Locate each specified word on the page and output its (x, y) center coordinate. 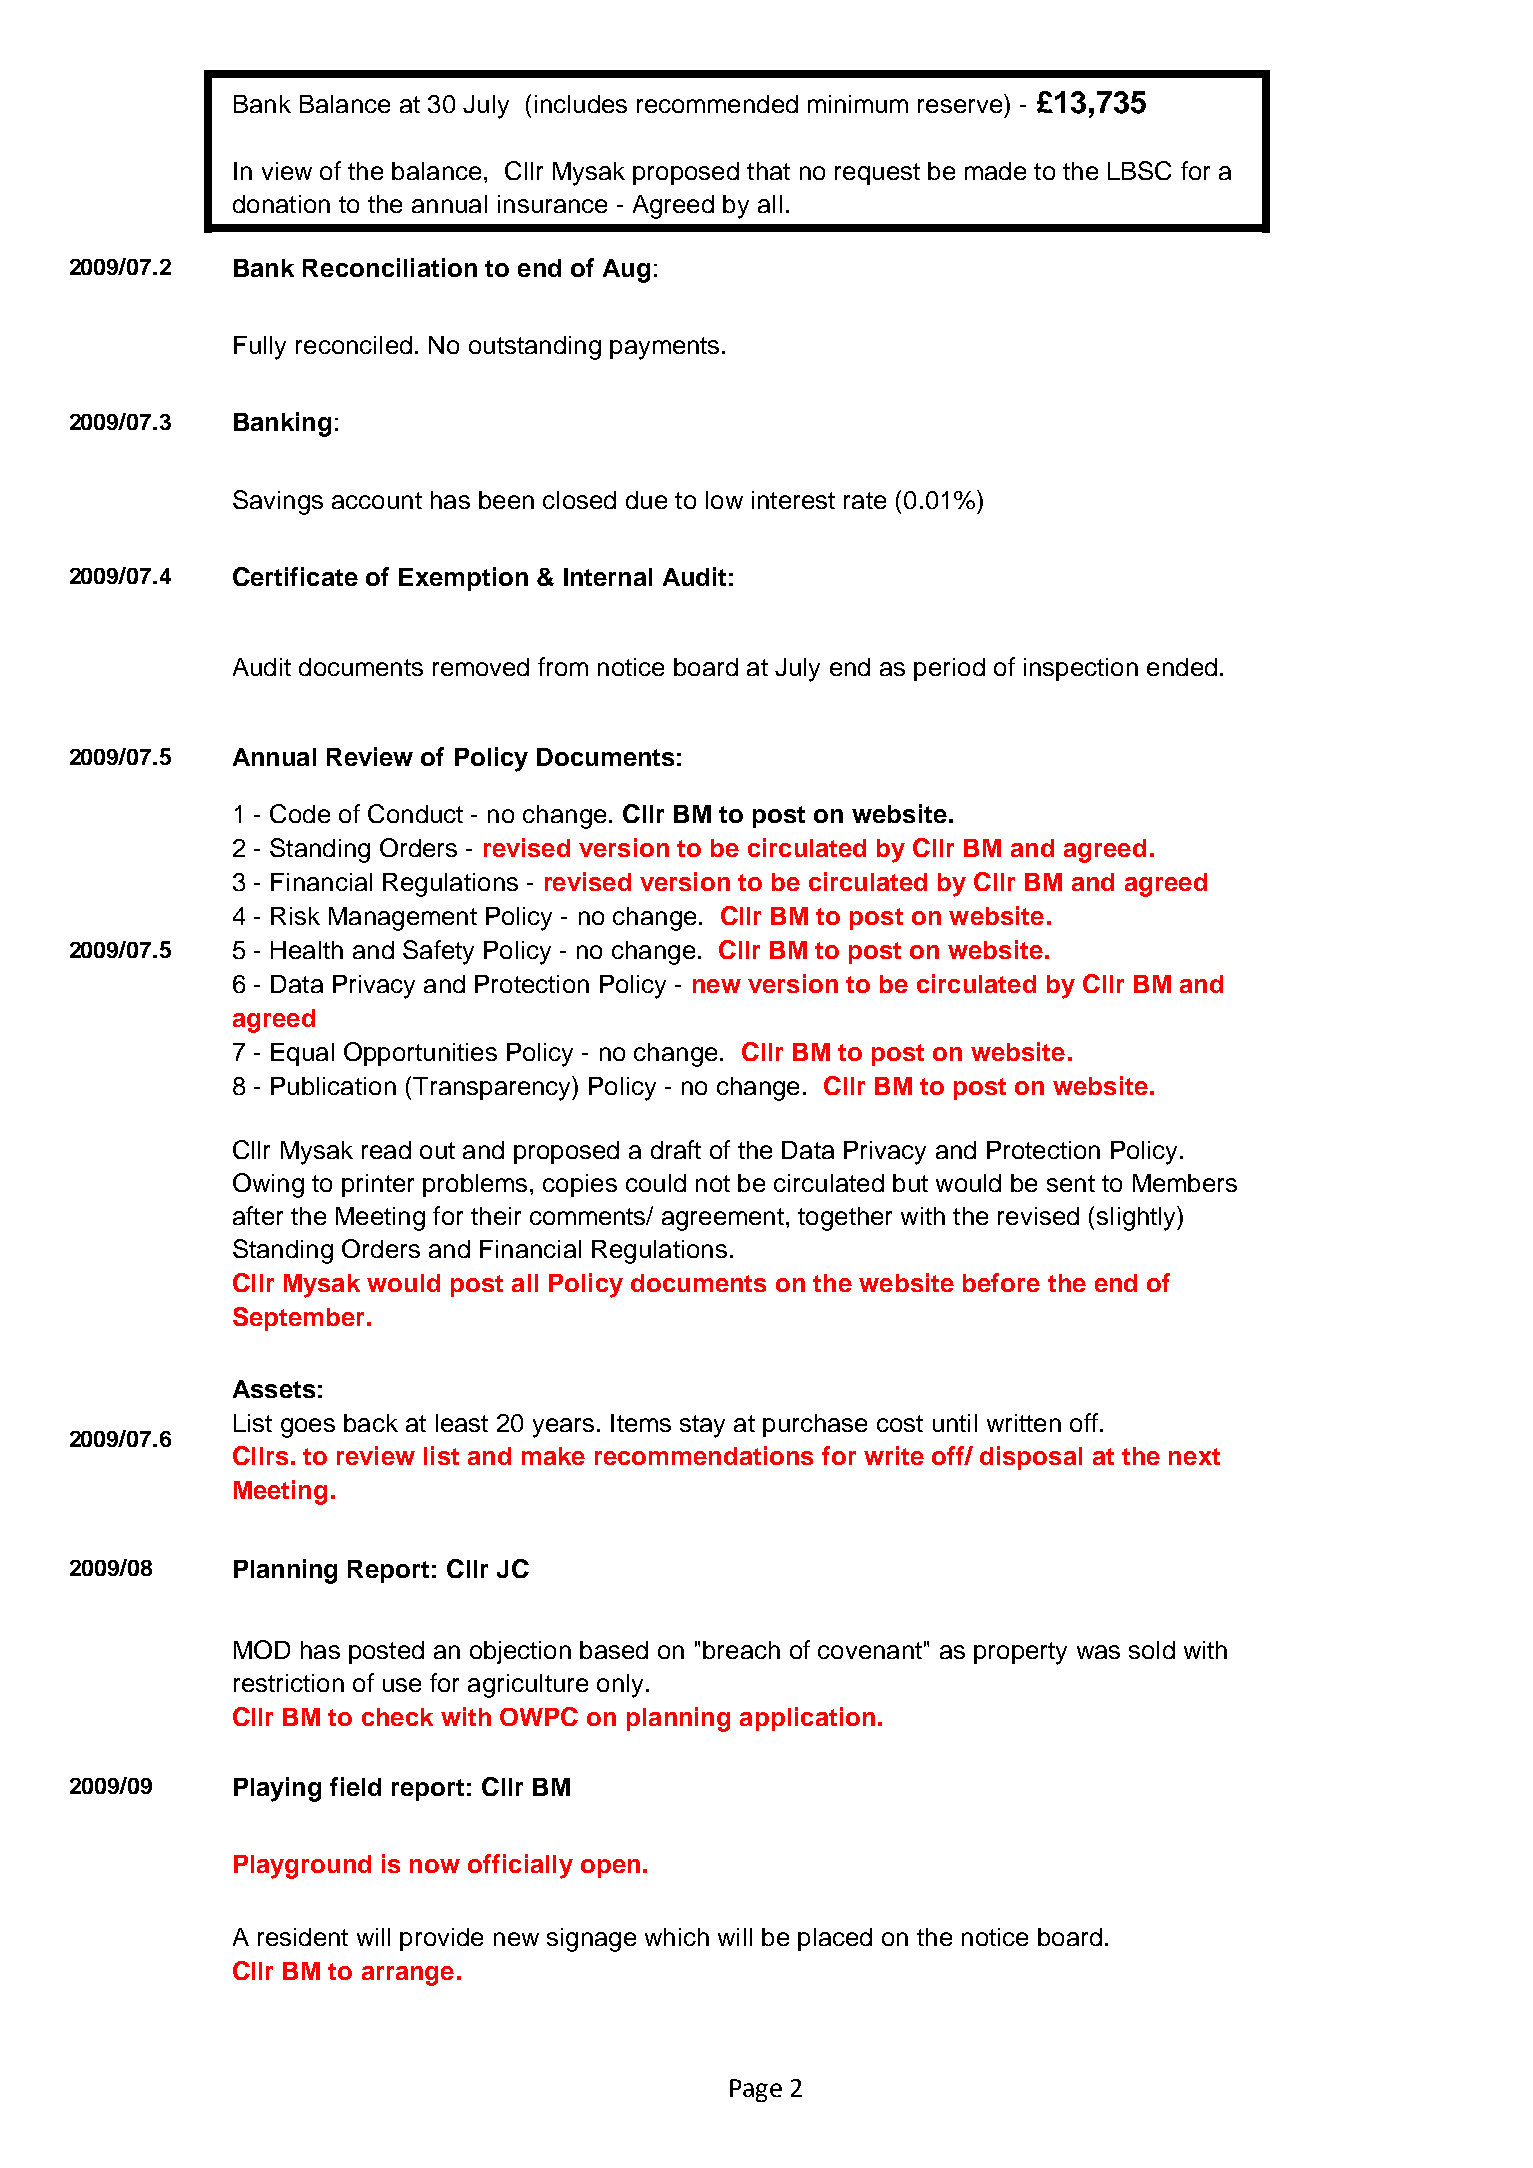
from (563, 666)
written (1024, 1423)
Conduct (415, 813)
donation (281, 204)
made (995, 171)
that (768, 171)
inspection (1081, 669)
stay (702, 1426)
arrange (408, 1976)
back (371, 1423)
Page (756, 2090)
